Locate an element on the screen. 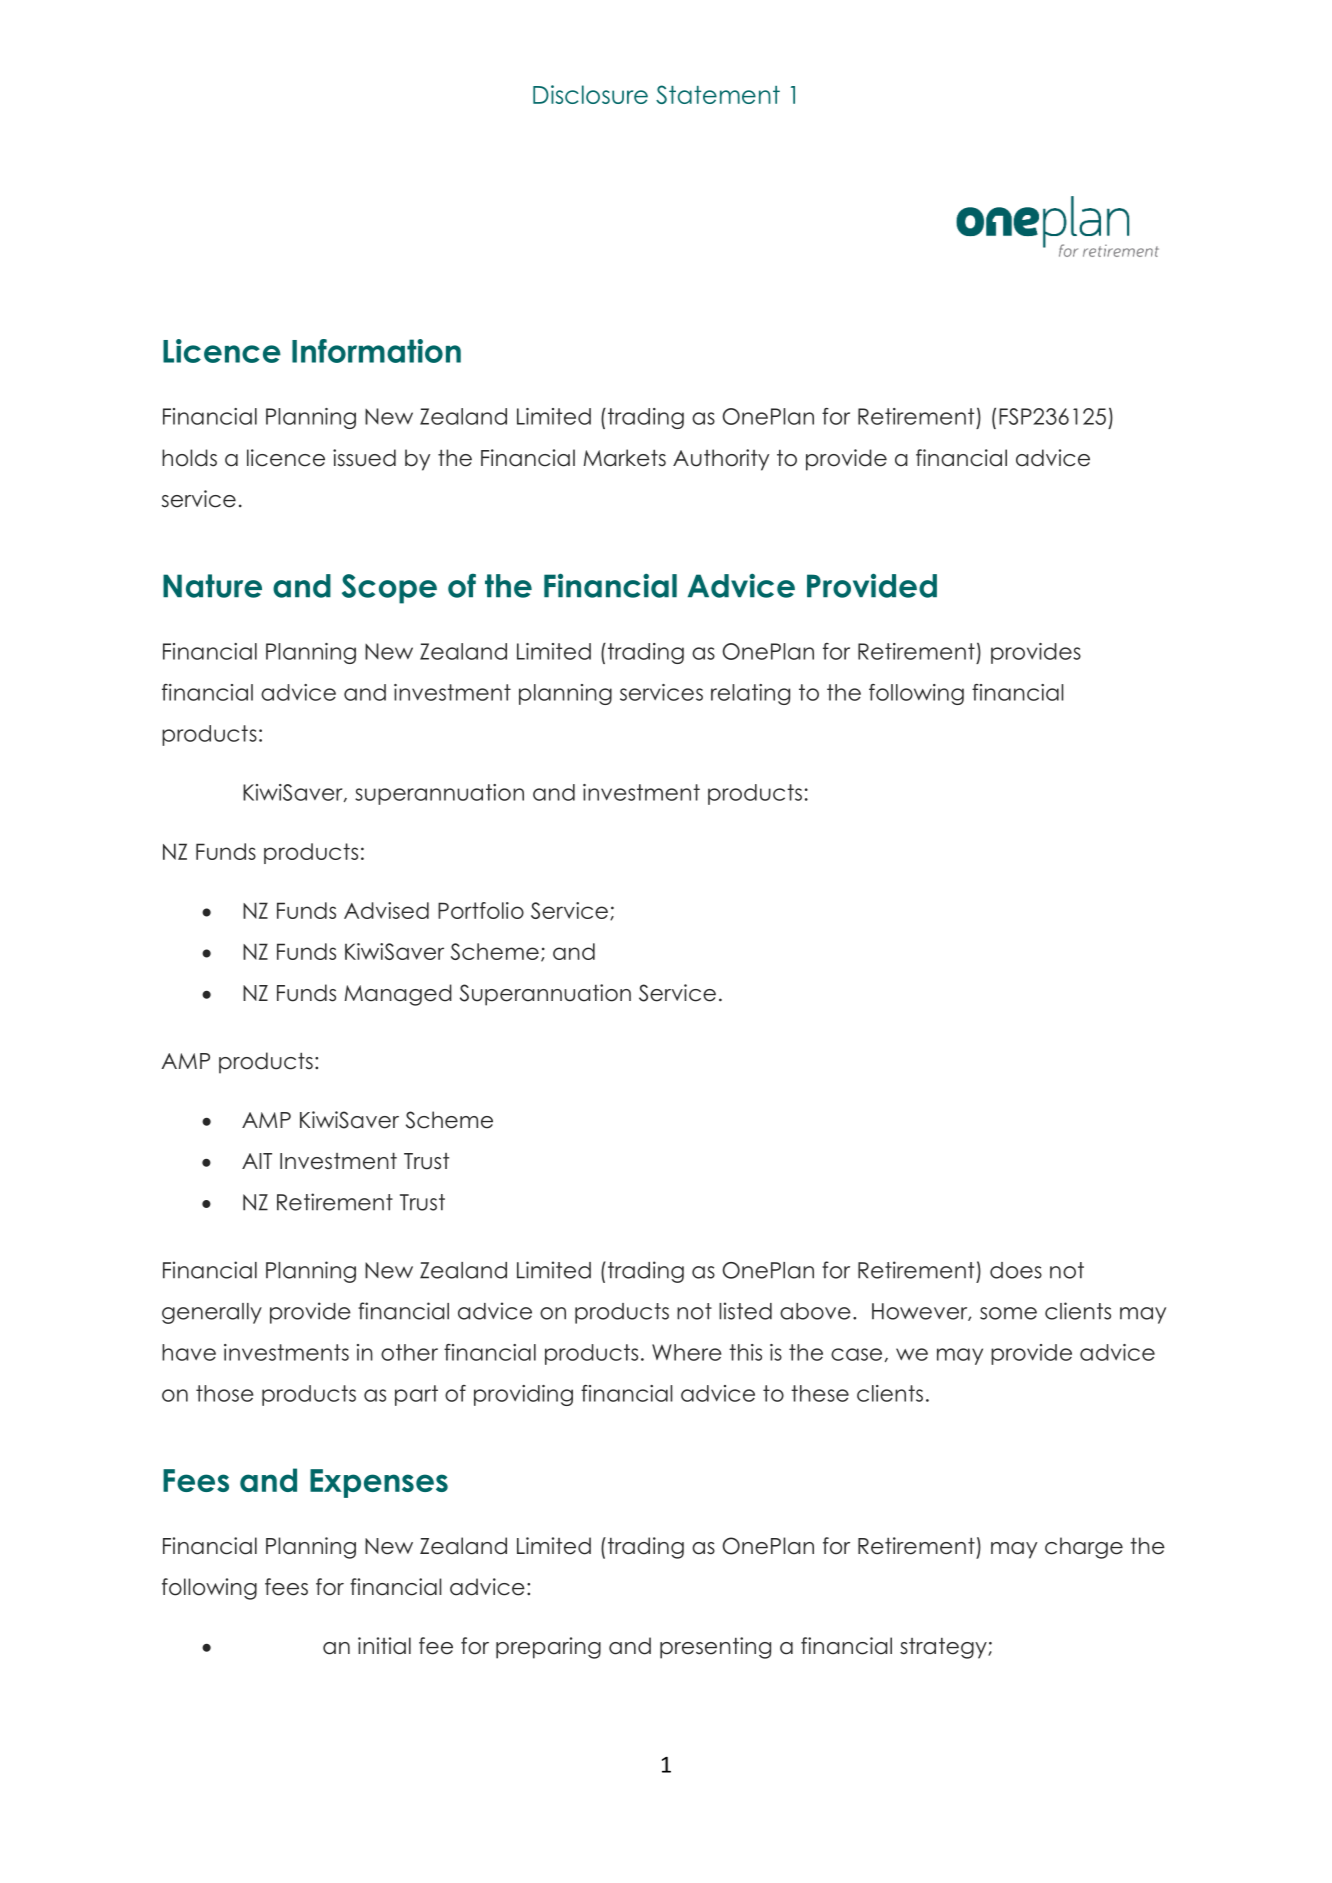  Disclosure is located at coordinates (590, 94).
